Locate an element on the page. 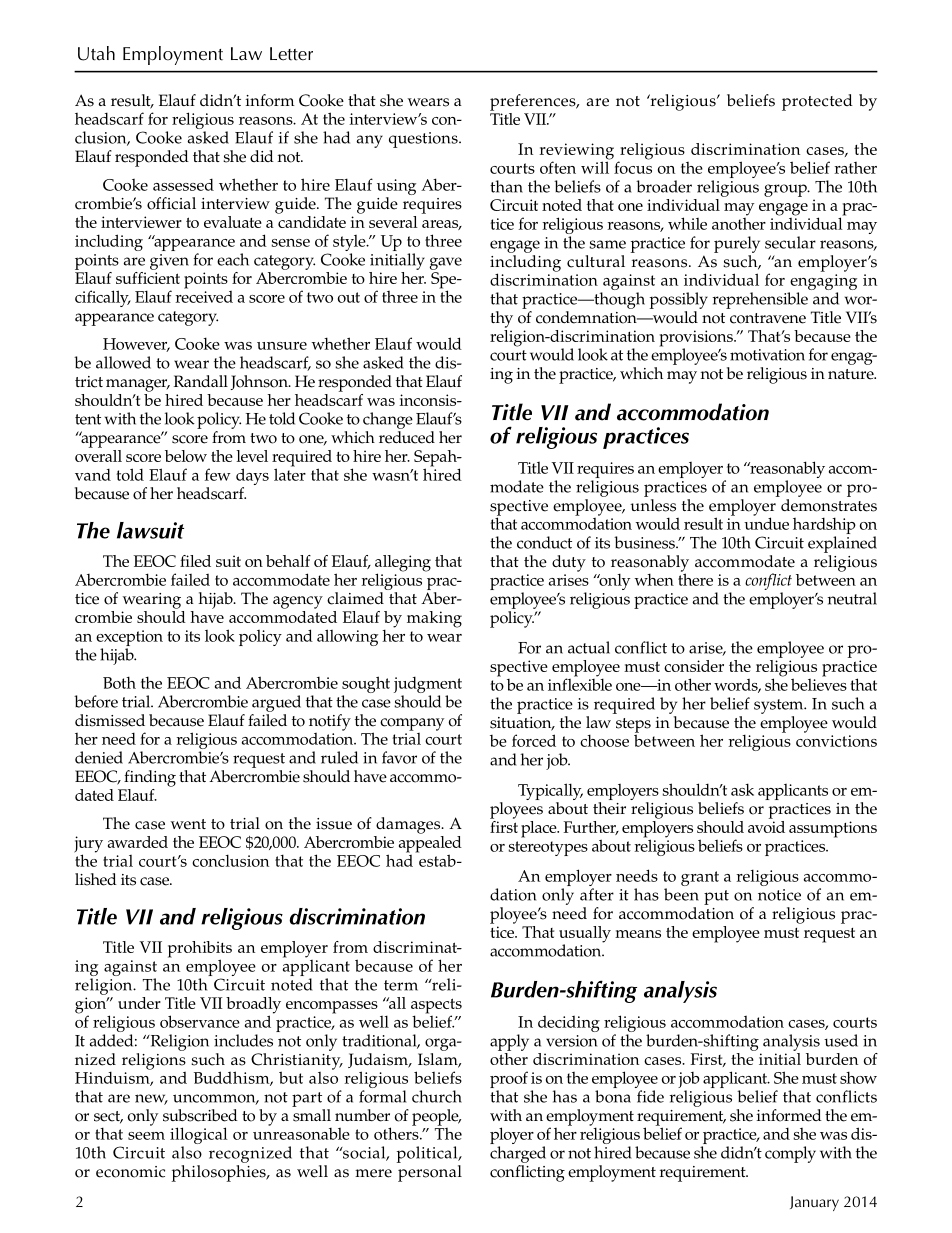 This page has width=952, height=1233. comply is located at coordinates (790, 1154).
